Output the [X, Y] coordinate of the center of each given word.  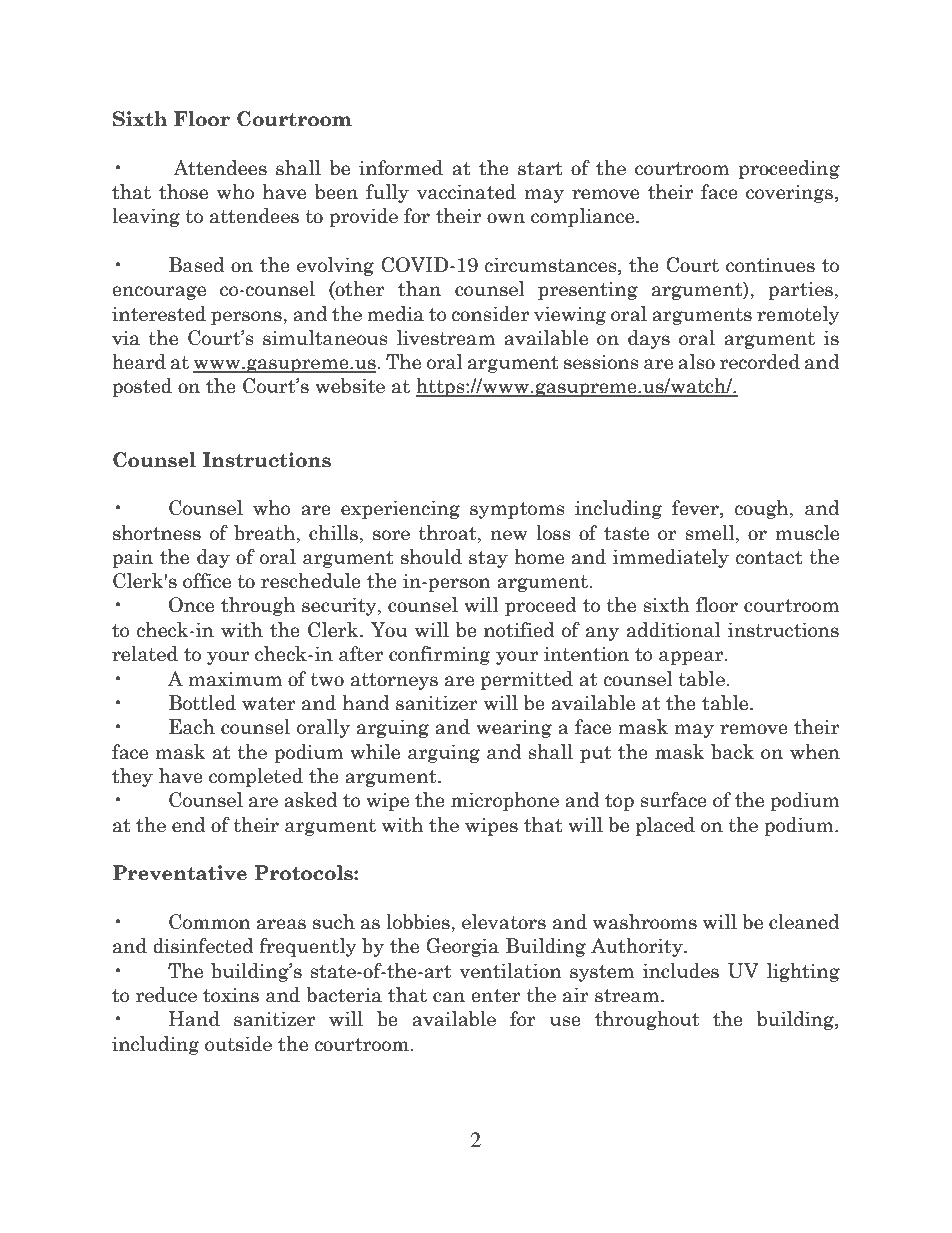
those [183, 192]
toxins [231, 995]
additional [673, 630]
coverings [789, 194]
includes [681, 971]
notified [519, 630]
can [449, 997]
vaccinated [466, 192]
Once [191, 605]
